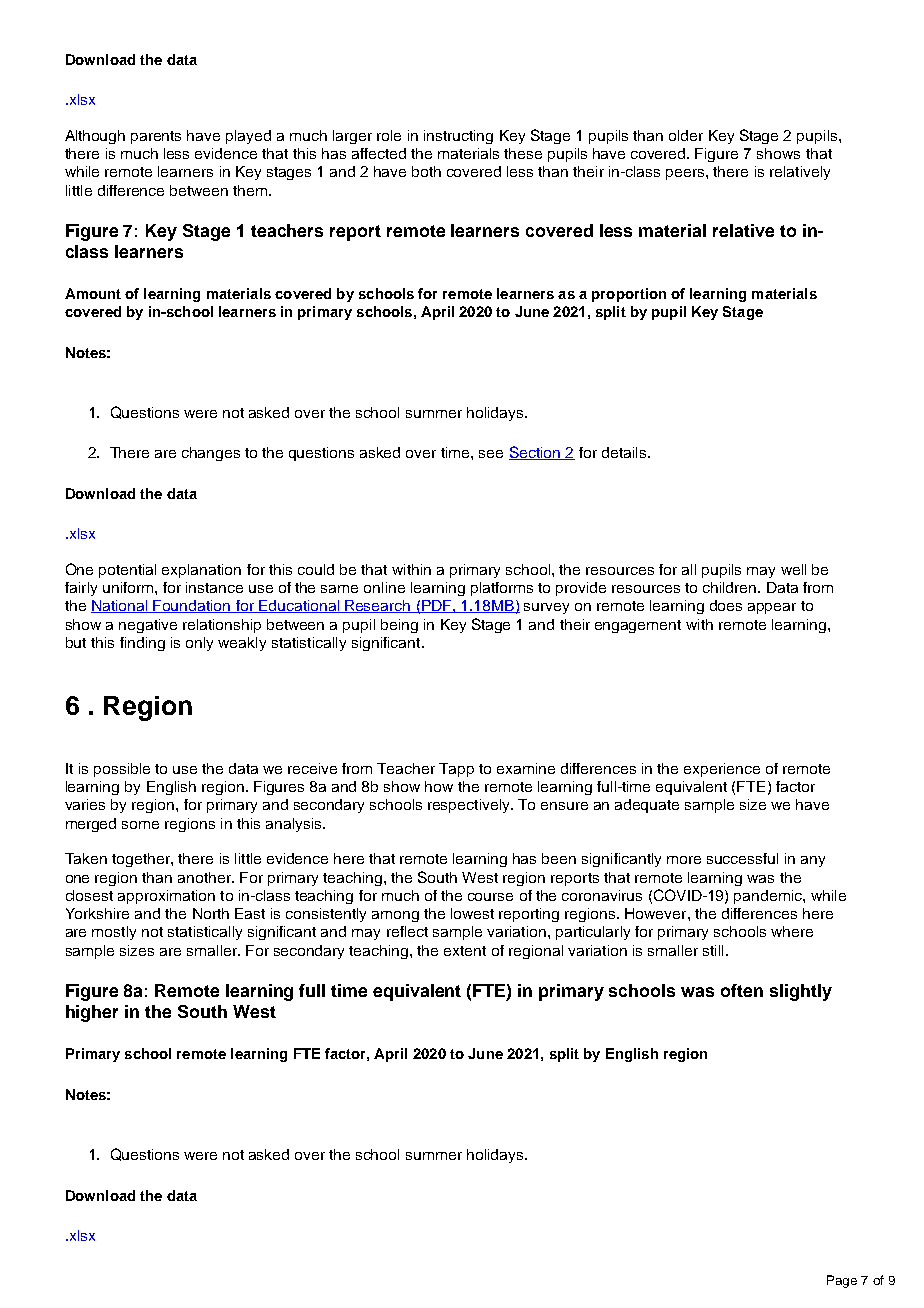 This document has height=1308, width=924. What do you see at coordinates (465, 951) in the document?
I see `extent` at bounding box center [465, 951].
